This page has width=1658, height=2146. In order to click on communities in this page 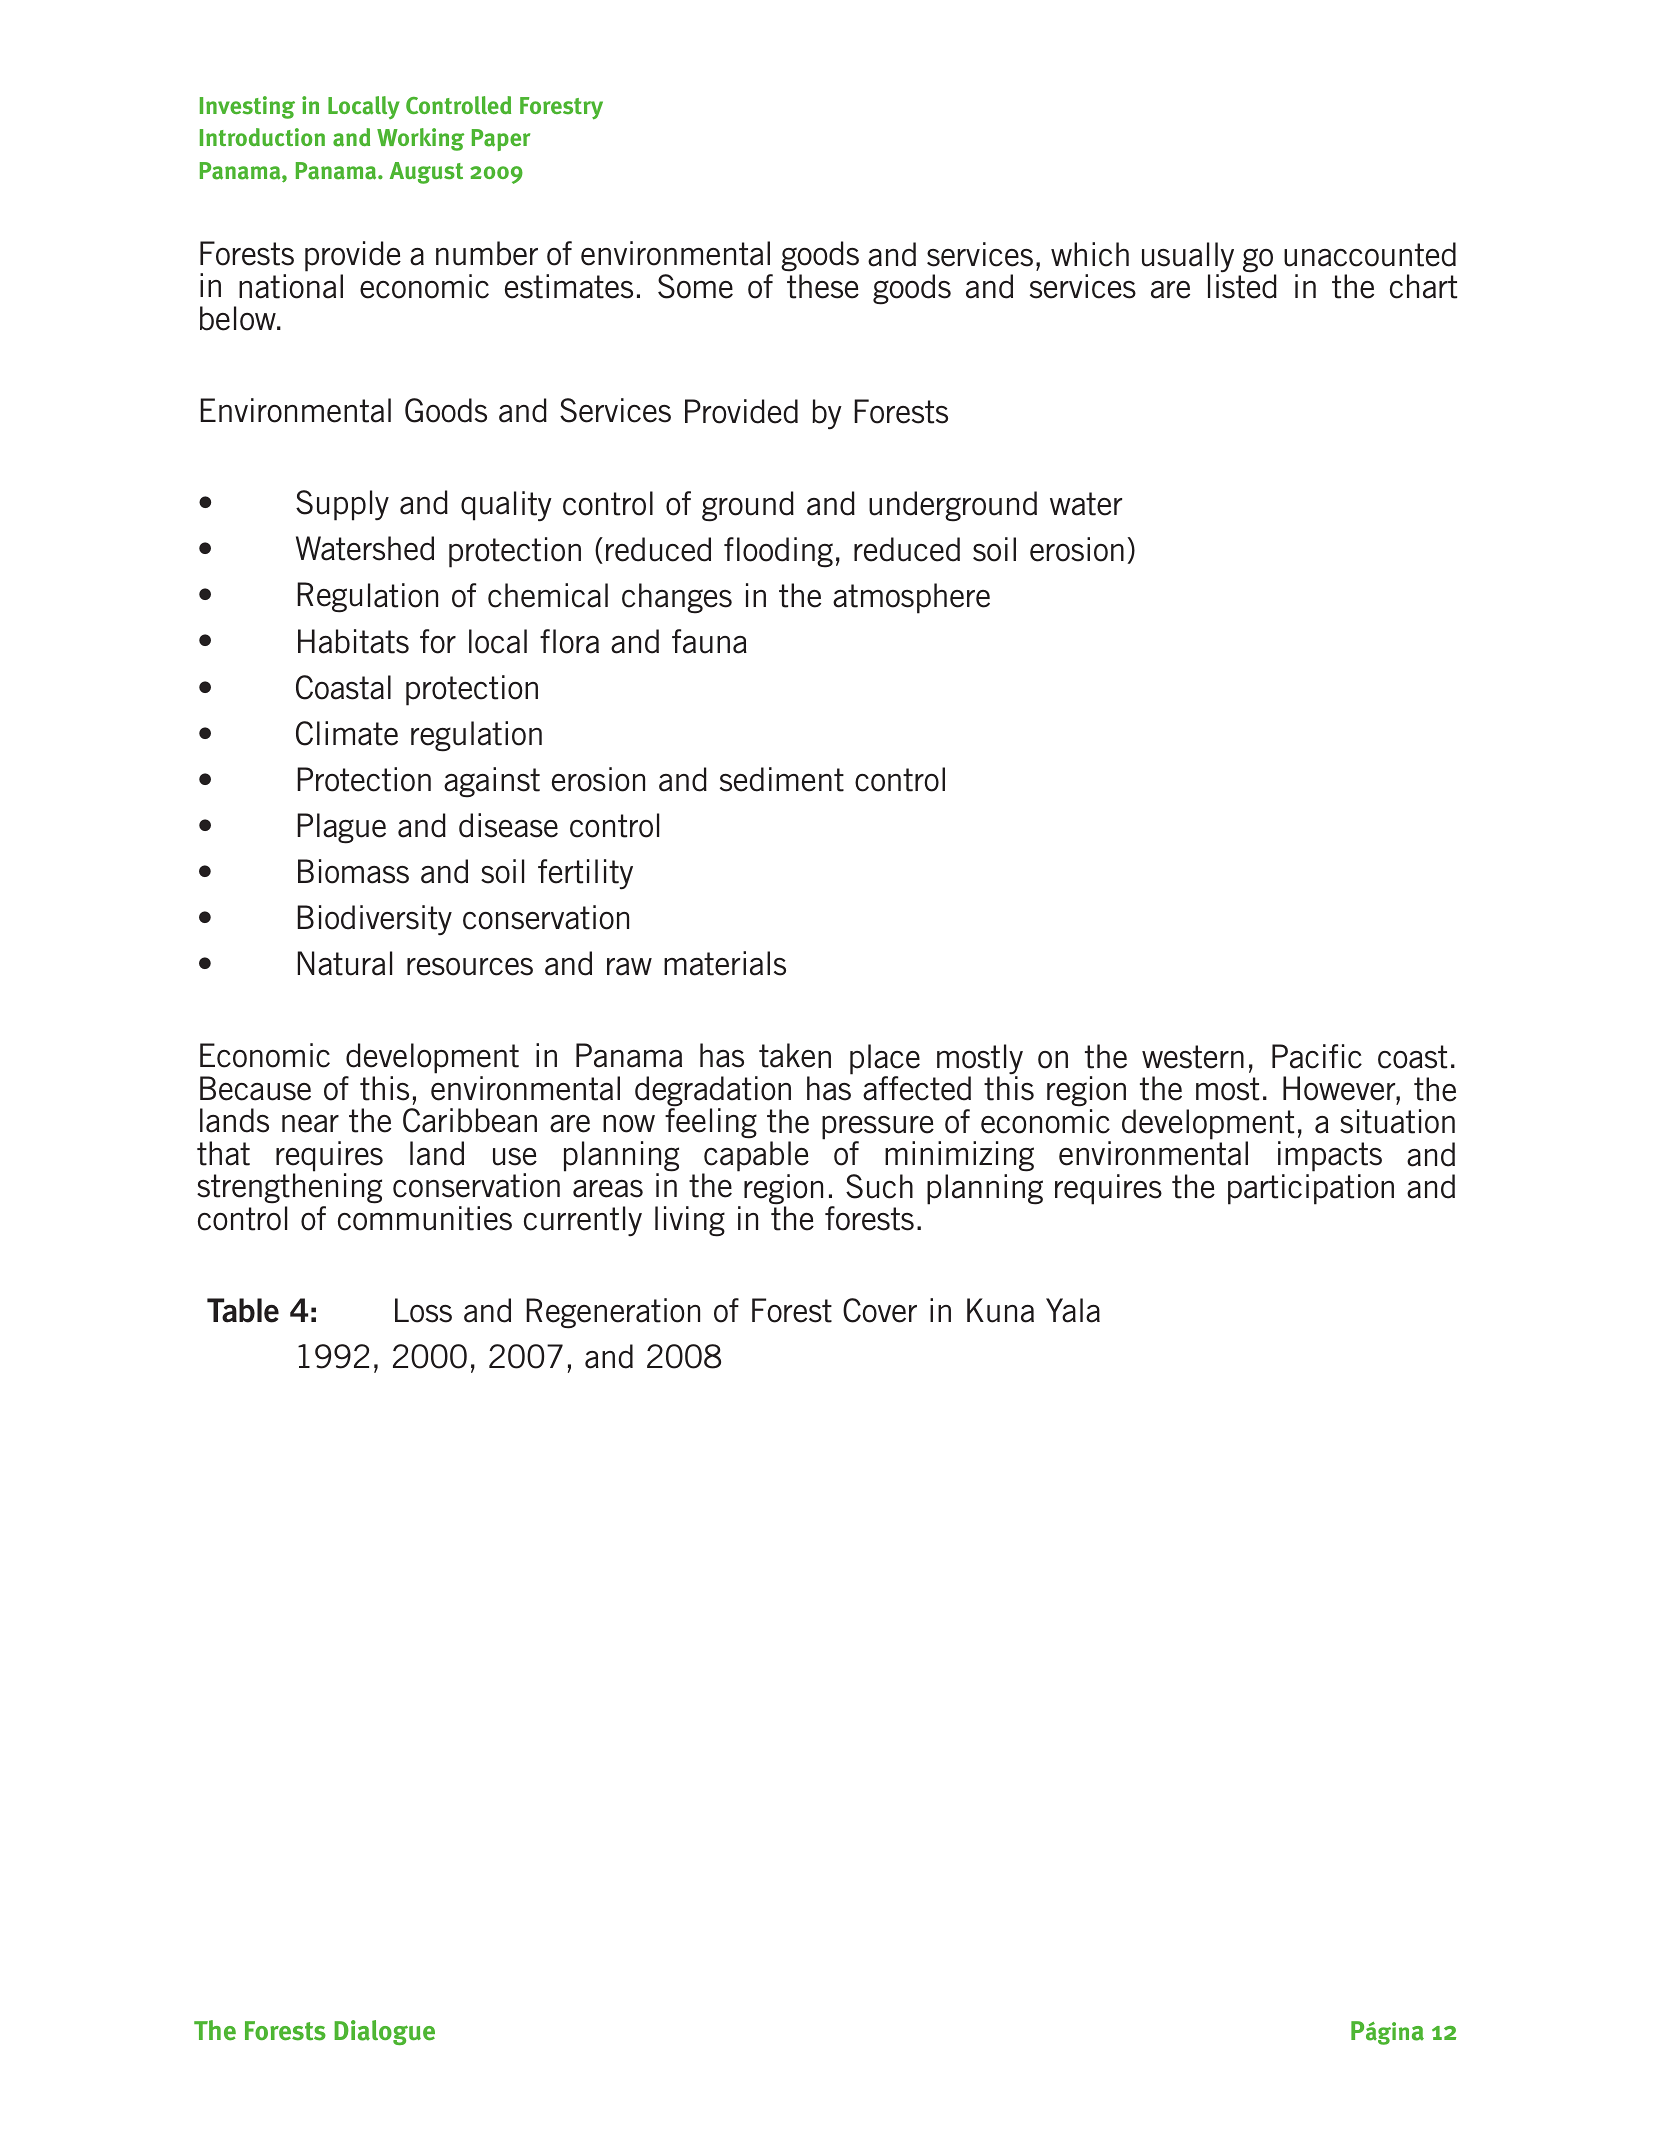, I will do `click(425, 1218)`.
